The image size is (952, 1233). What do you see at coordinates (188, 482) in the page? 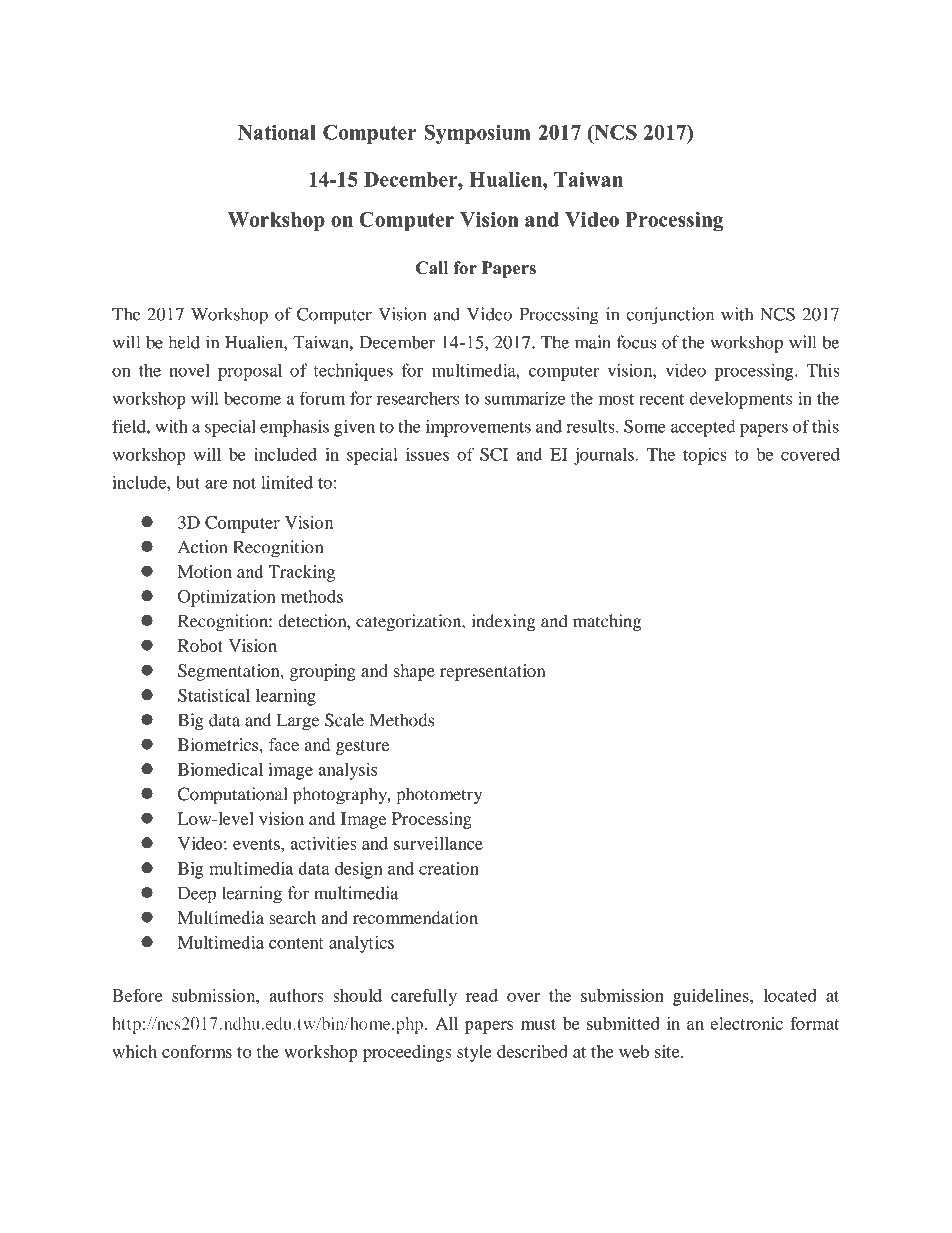
I see `but` at bounding box center [188, 482].
